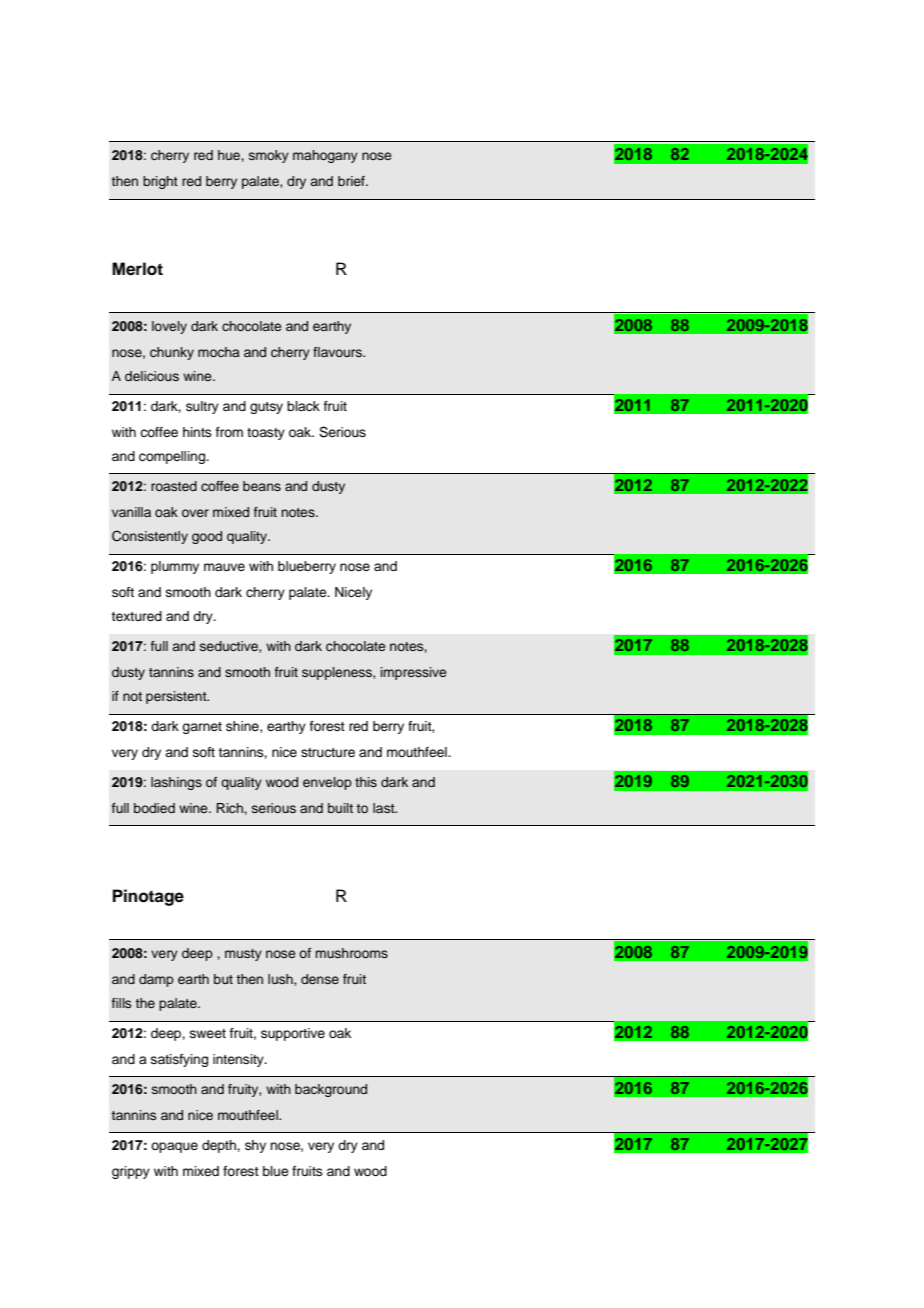 Image resolution: width=924 pixels, height=1308 pixels. Describe the element at coordinates (174, 1147) in the document. I see `opaque` at that location.
